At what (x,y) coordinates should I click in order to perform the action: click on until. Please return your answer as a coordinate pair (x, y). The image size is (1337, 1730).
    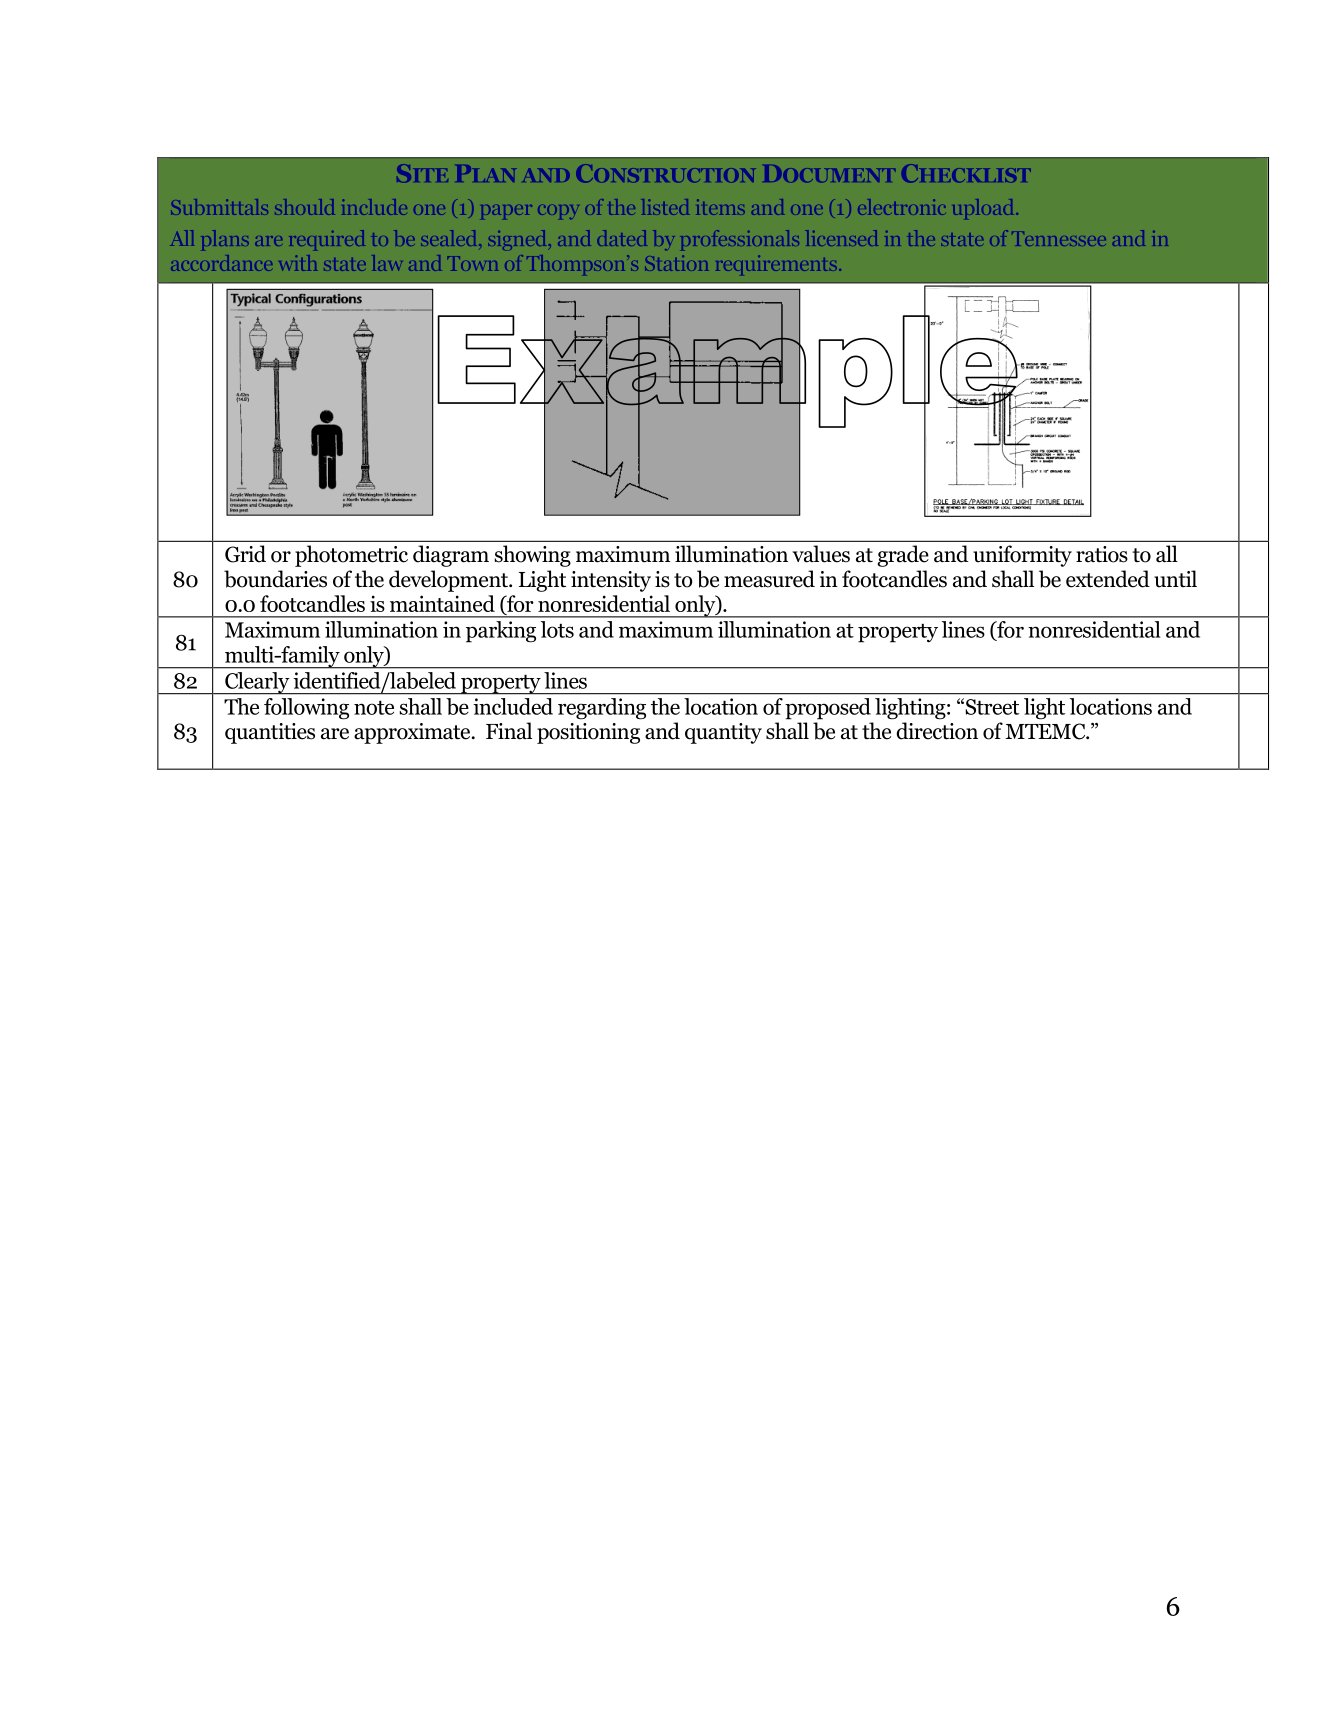
    Looking at the image, I should click on (1175, 579).
